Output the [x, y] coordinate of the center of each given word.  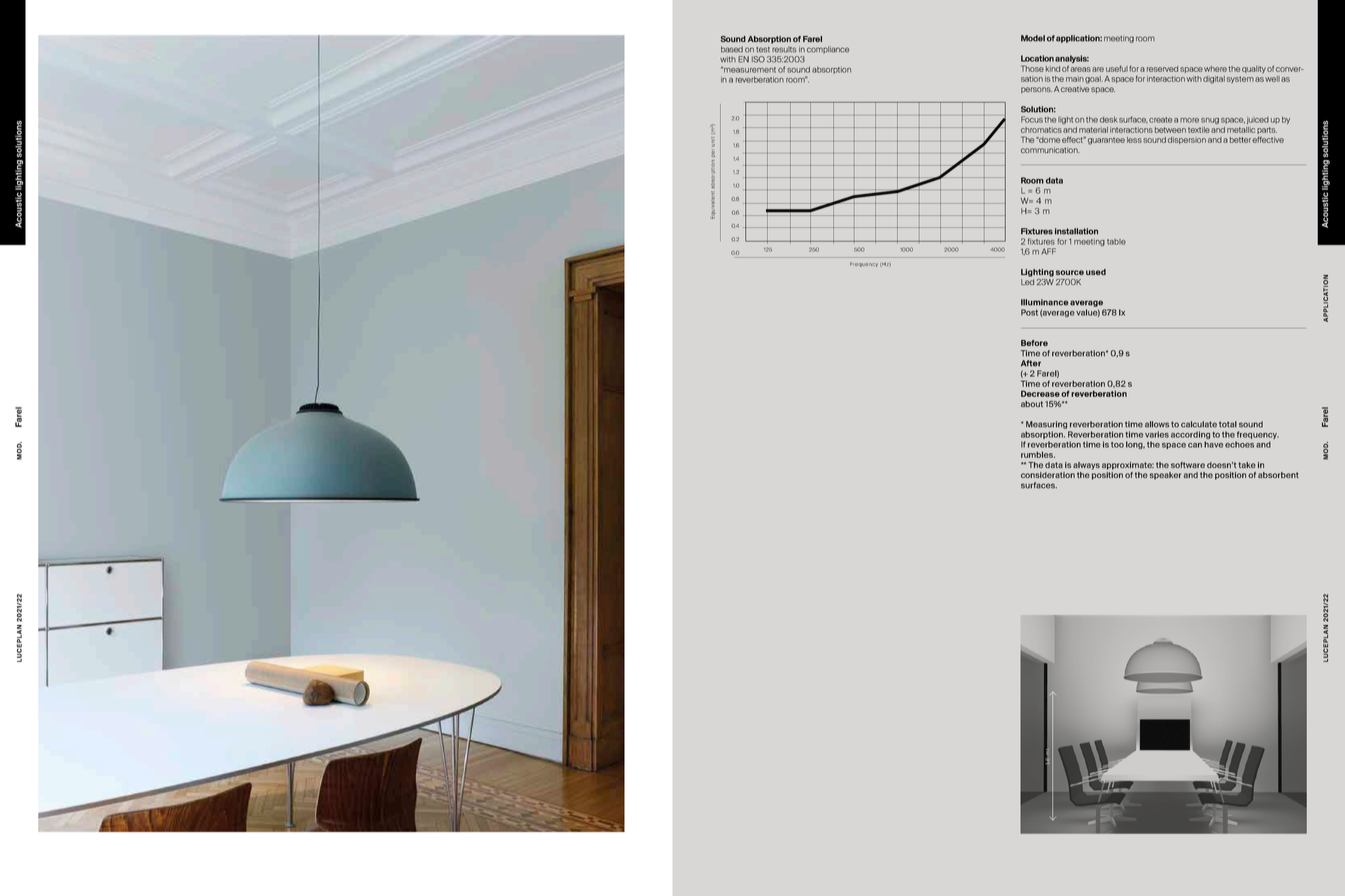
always [1086, 466]
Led [1027, 282]
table [1116, 242]
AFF [1048, 251]
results [784, 49]
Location [1037, 58]
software [1188, 465]
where [1215, 69]
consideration [1048, 475]
